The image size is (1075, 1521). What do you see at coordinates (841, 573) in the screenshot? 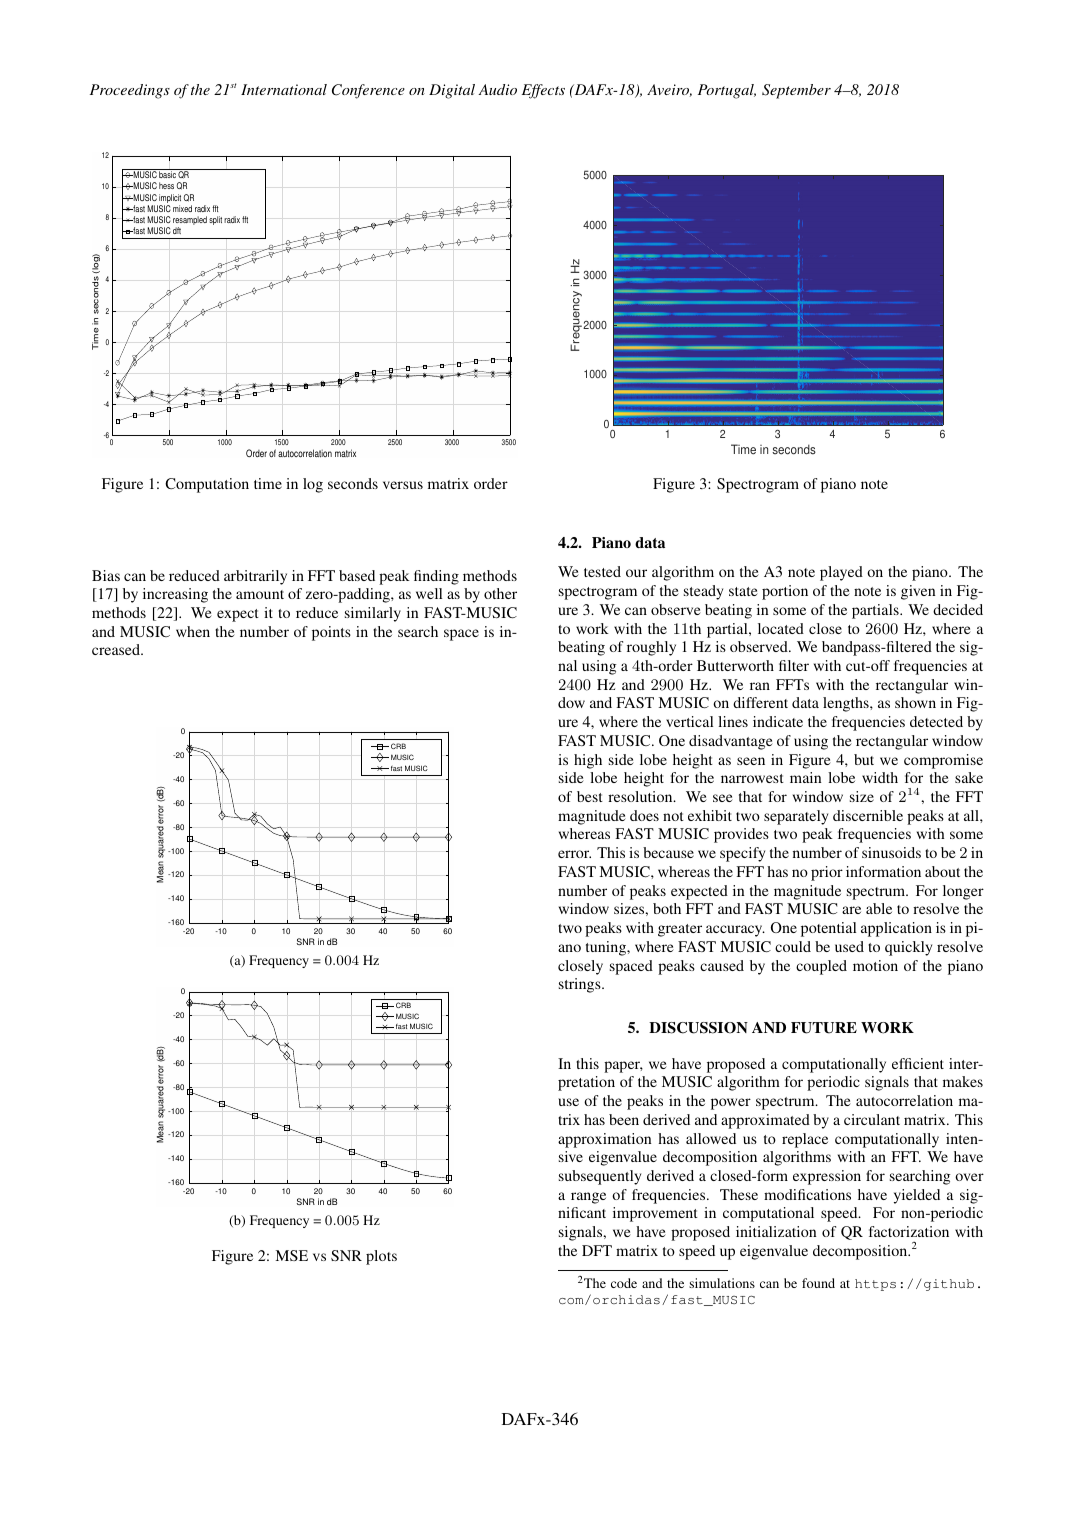
I see `played` at bounding box center [841, 573].
